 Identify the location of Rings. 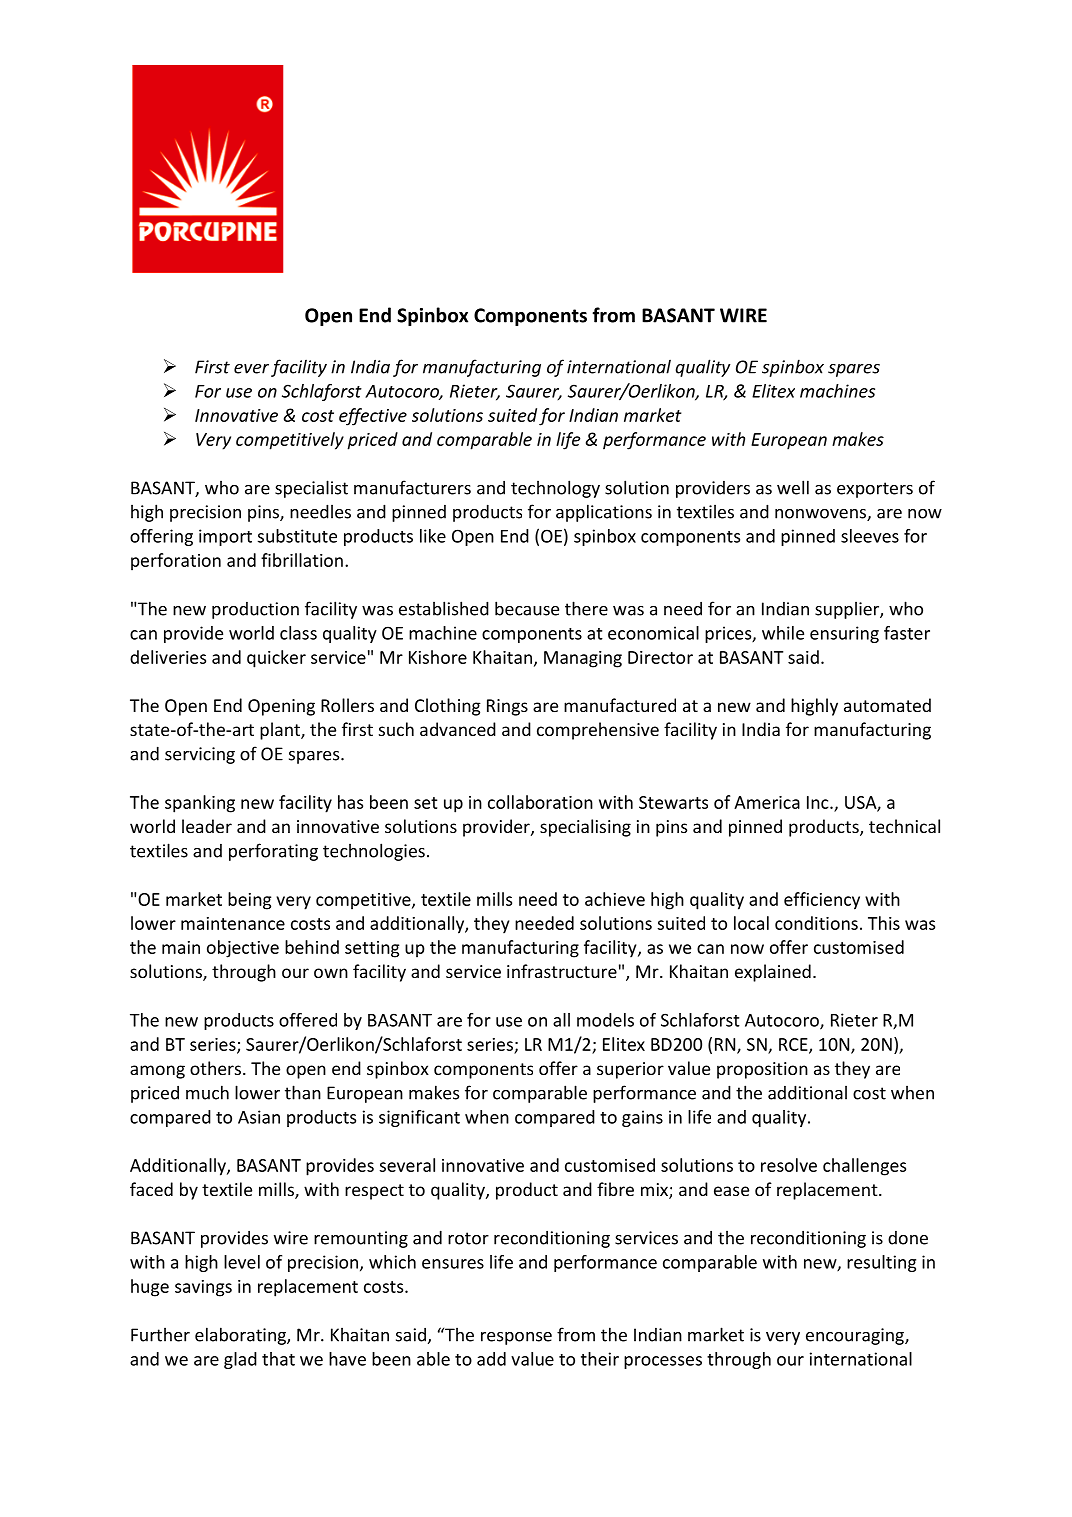
(507, 707).
